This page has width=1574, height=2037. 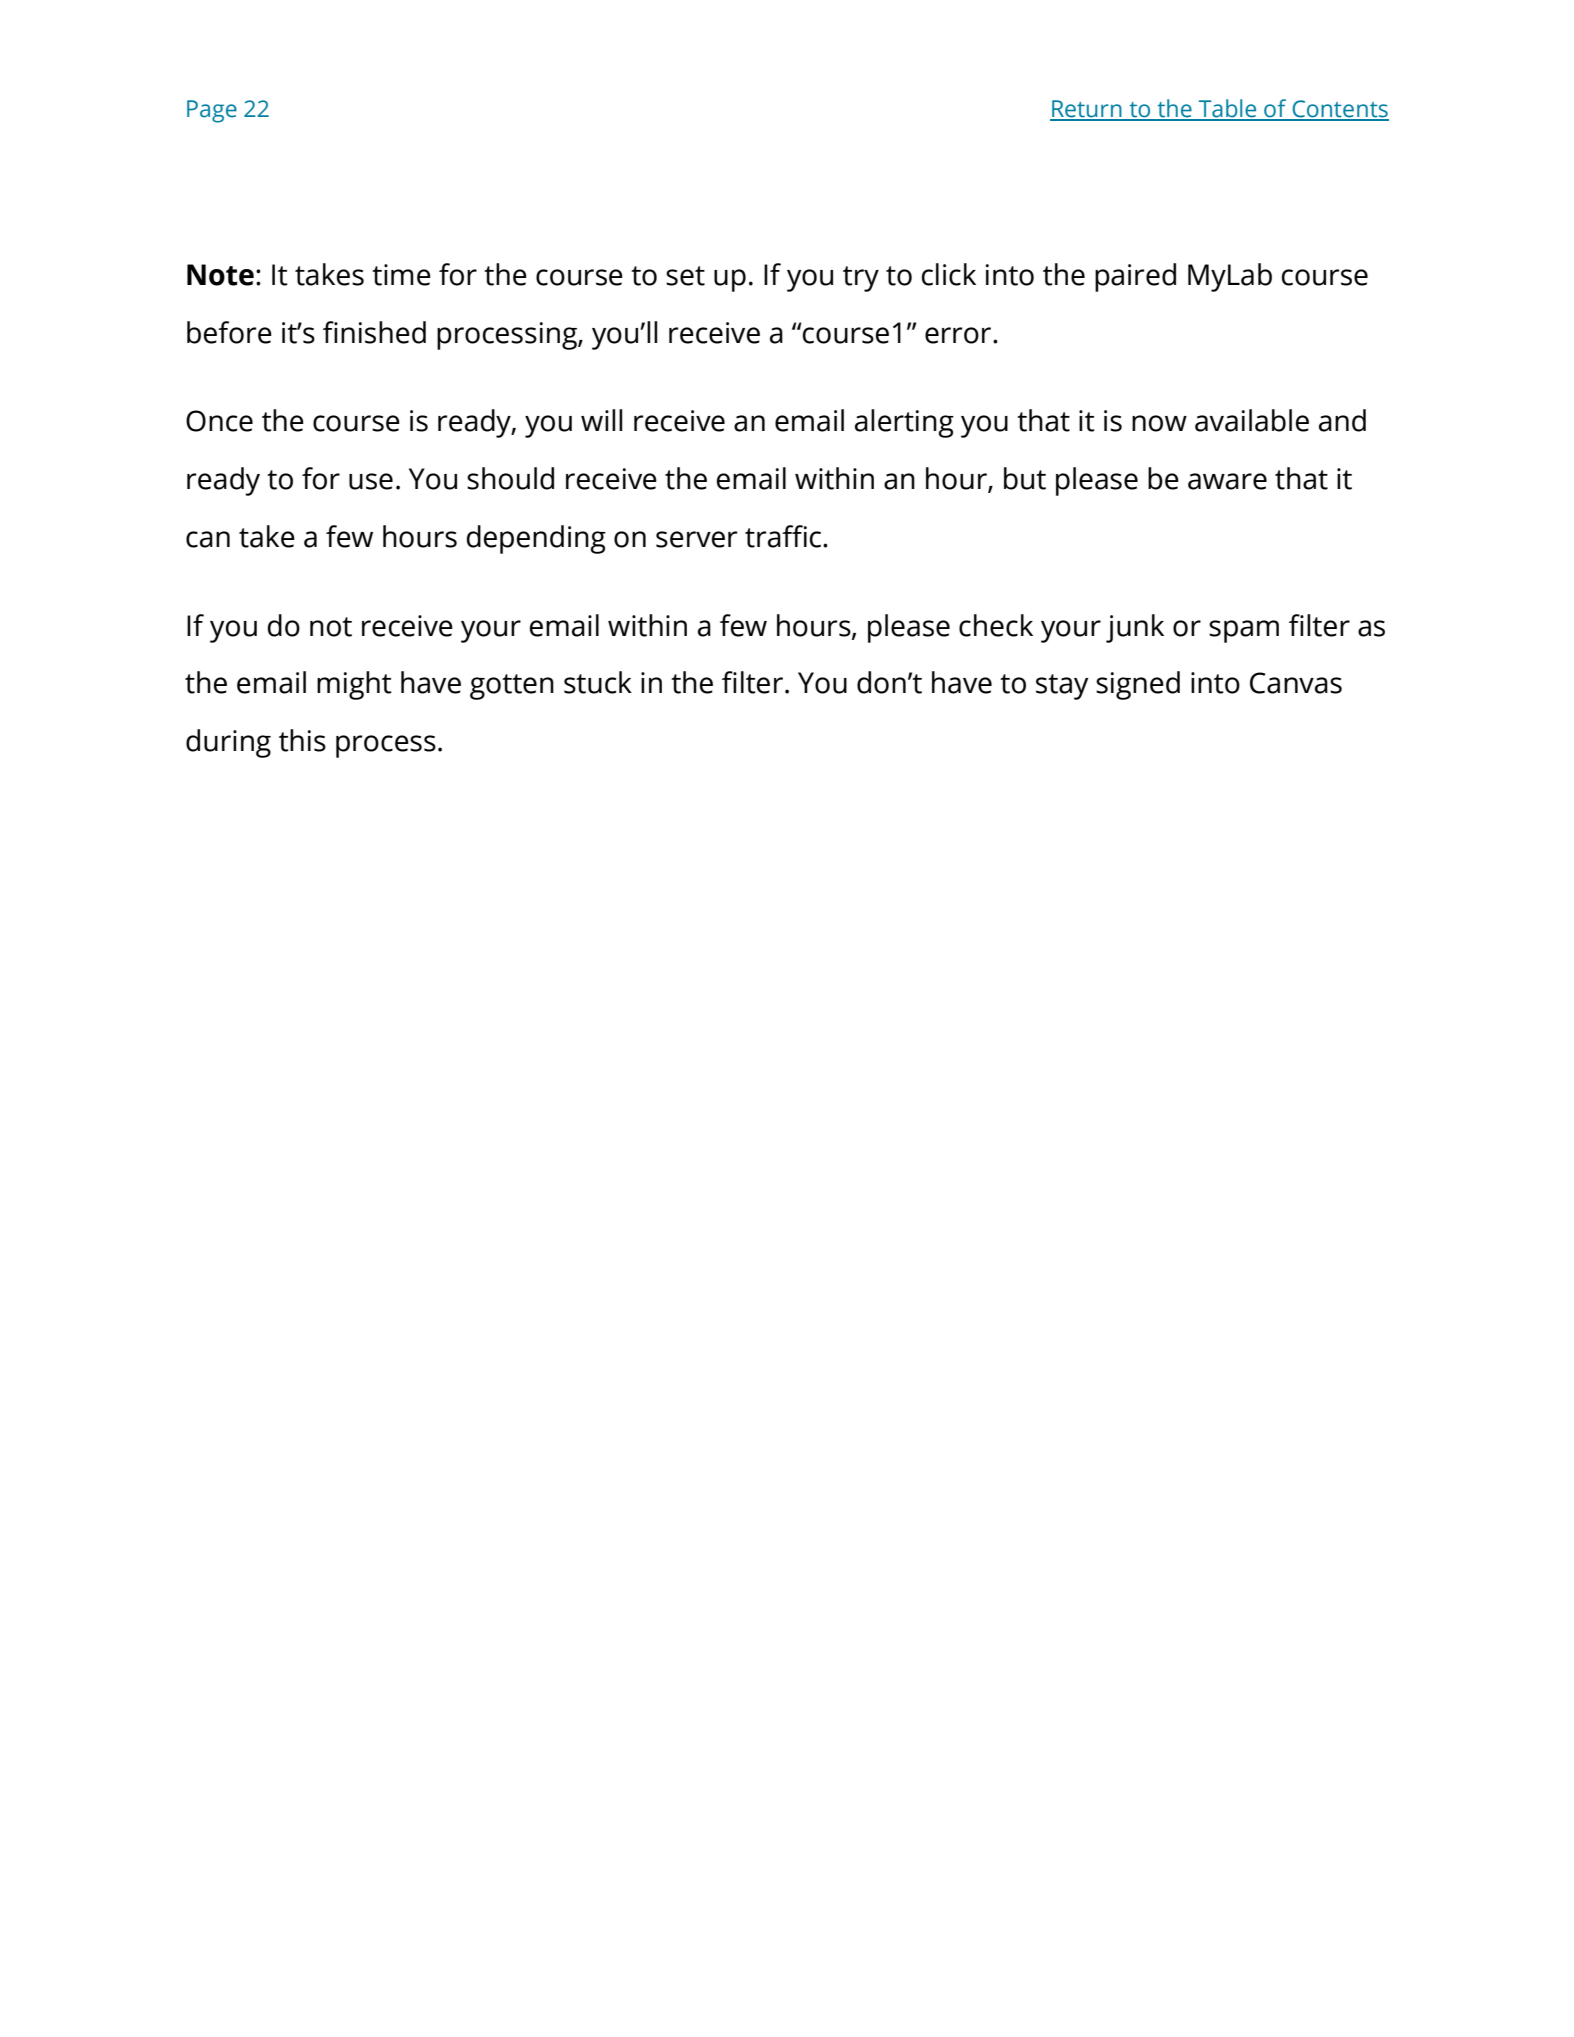 What do you see at coordinates (302, 740) in the page?
I see `this` at bounding box center [302, 740].
